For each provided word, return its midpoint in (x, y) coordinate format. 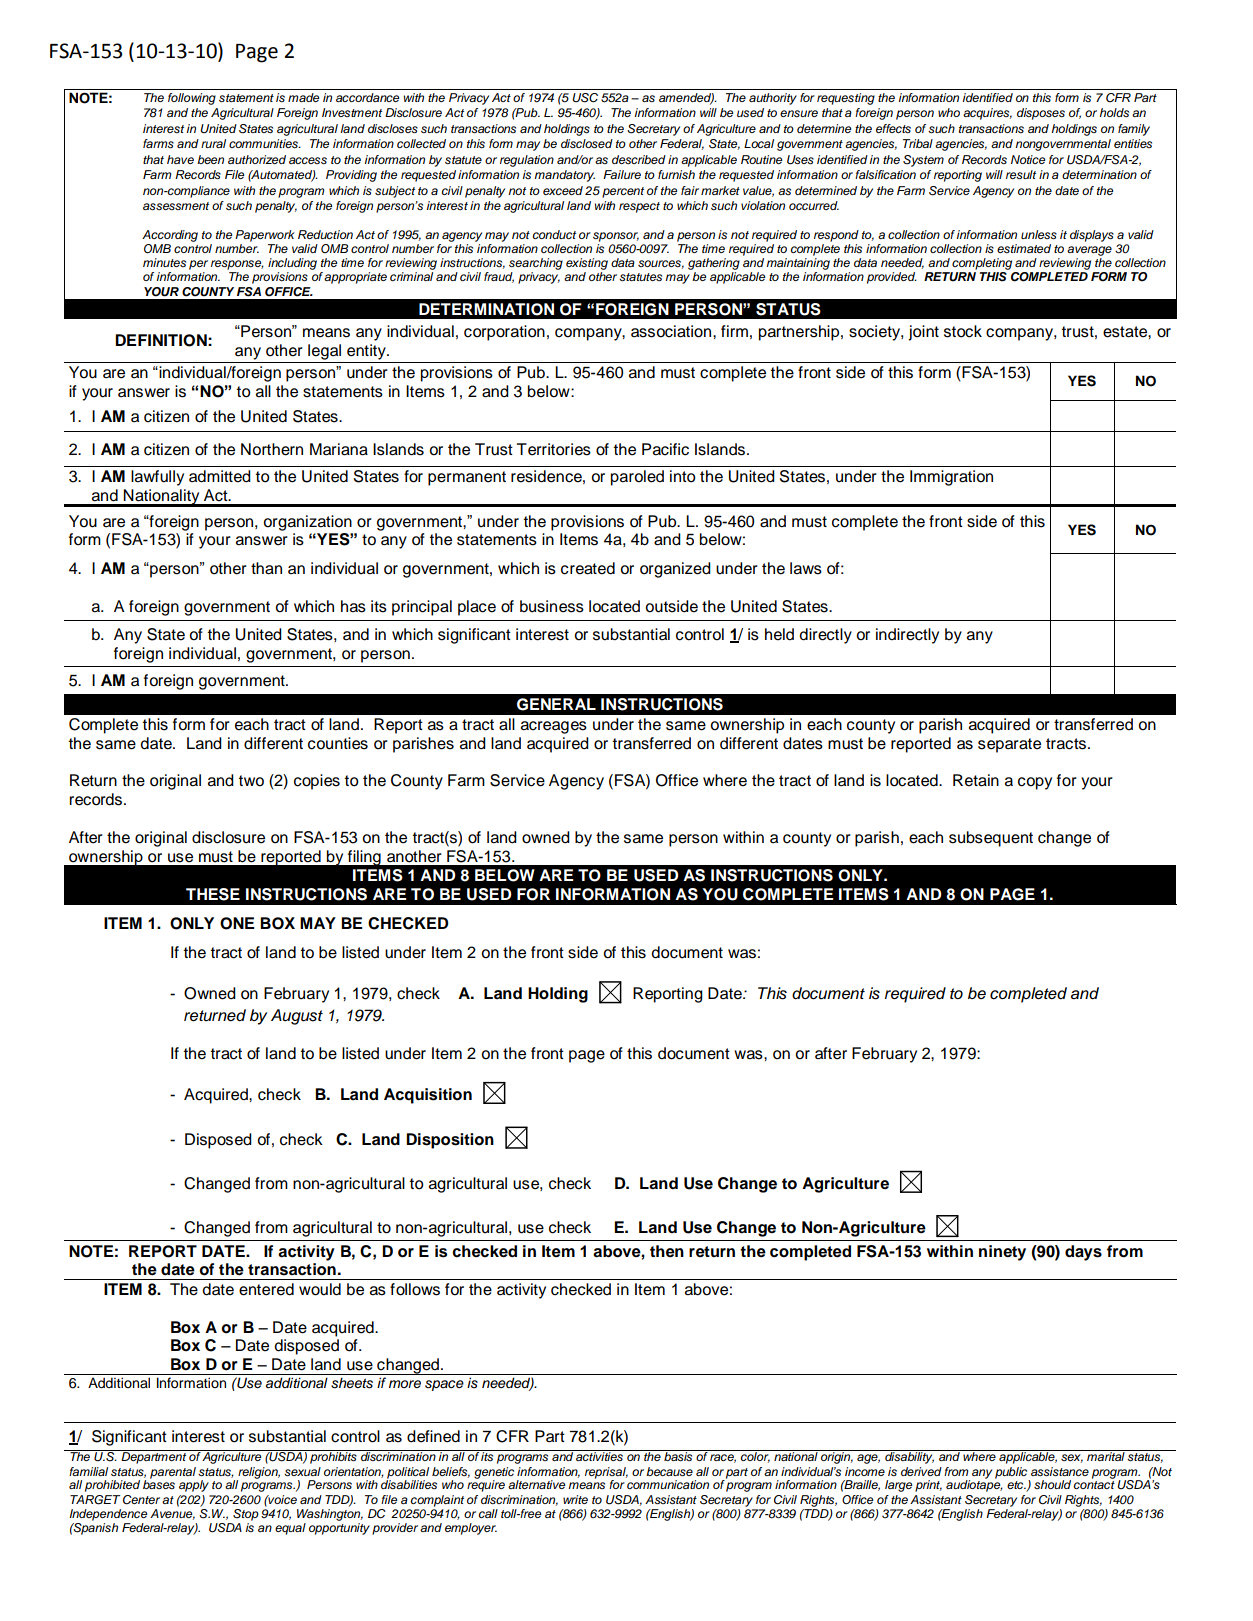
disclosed (587, 143)
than (266, 568)
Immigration (951, 478)
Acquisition (428, 1096)
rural (213, 143)
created (588, 568)
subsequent (991, 839)
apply (194, 1486)
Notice (1028, 159)
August (297, 1017)
